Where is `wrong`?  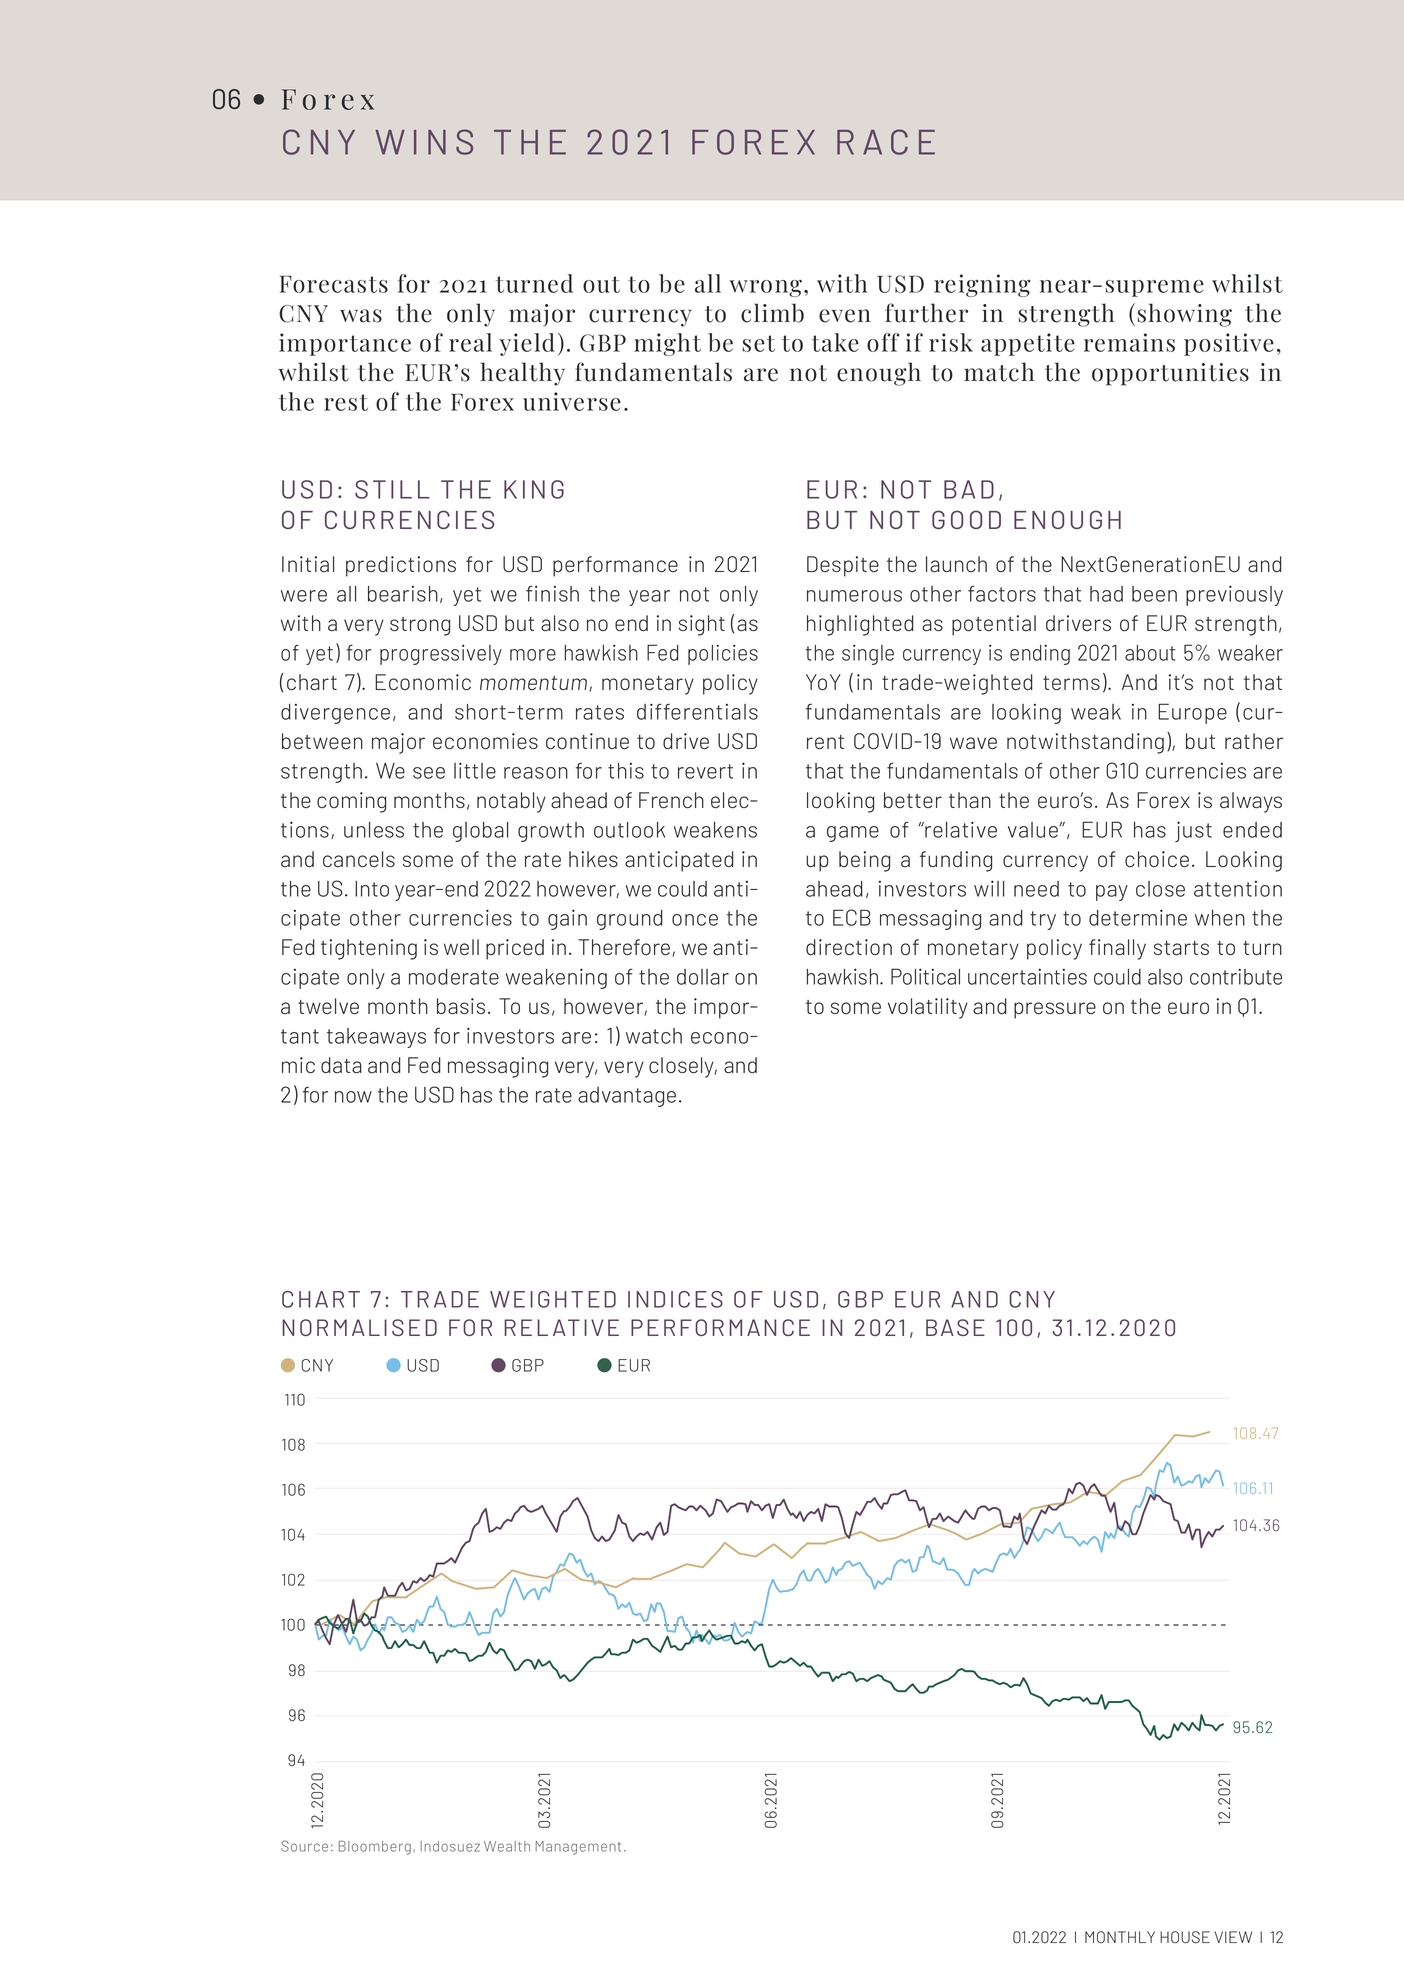
wrong is located at coordinates (765, 288).
